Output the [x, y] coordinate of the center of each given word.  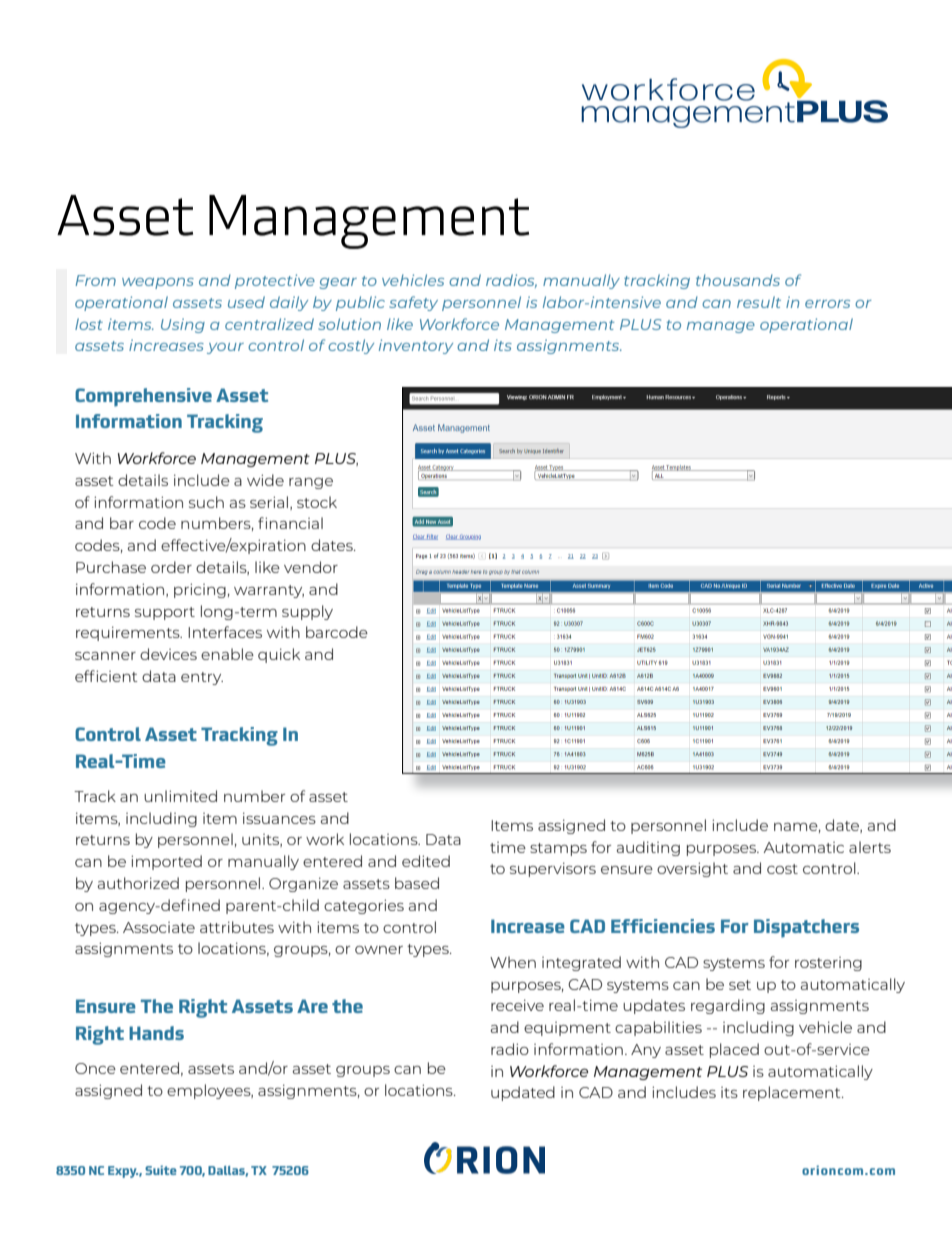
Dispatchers [806, 928]
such [206, 502]
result [759, 302]
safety [413, 303]
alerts [870, 847]
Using [183, 325]
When [513, 962]
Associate [159, 927]
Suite [161, 1170]
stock [317, 502]
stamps [558, 849]
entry [202, 678]
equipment [567, 1029]
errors [827, 304]
